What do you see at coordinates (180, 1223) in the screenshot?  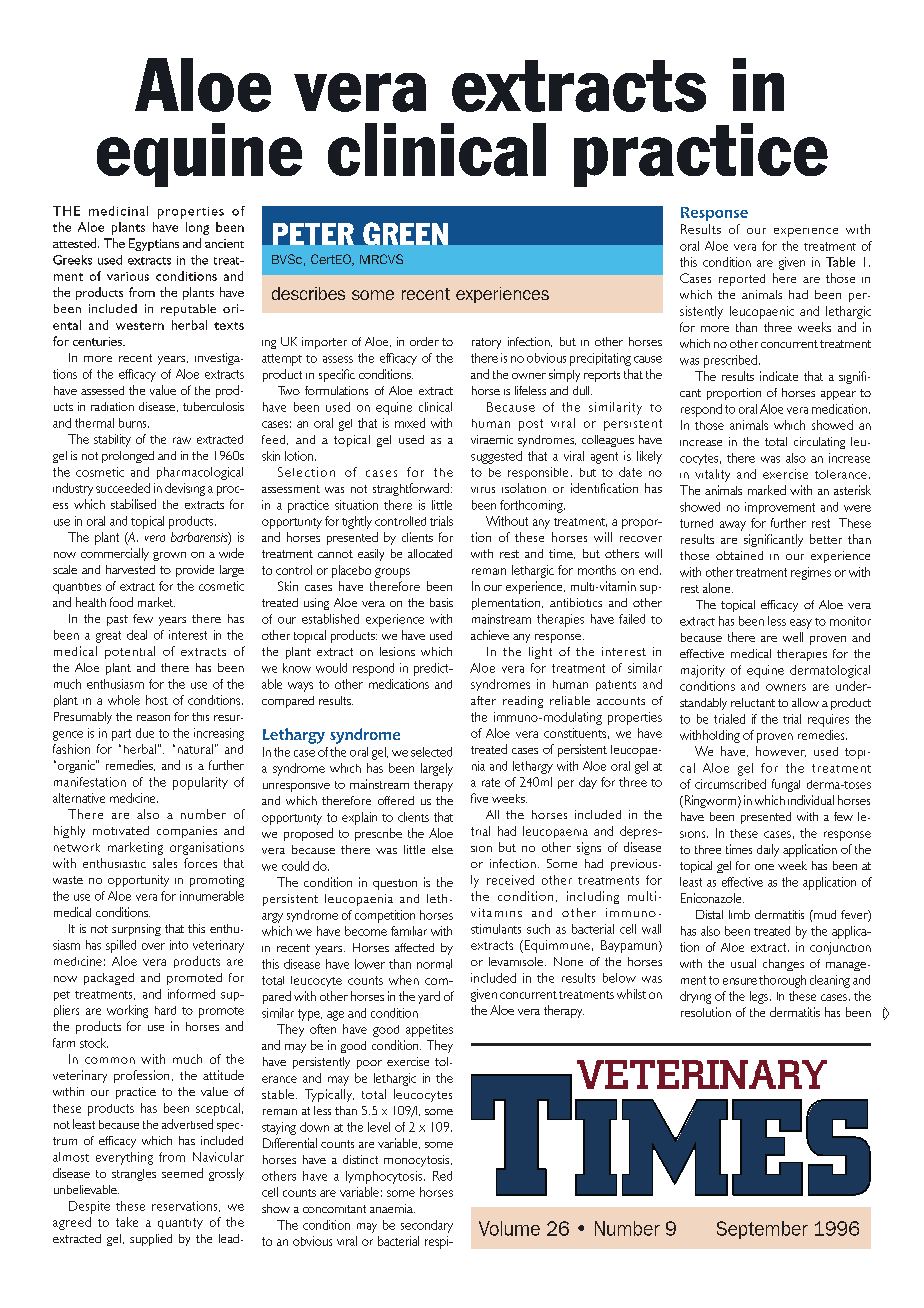 I see `quantity` at bounding box center [180, 1223].
